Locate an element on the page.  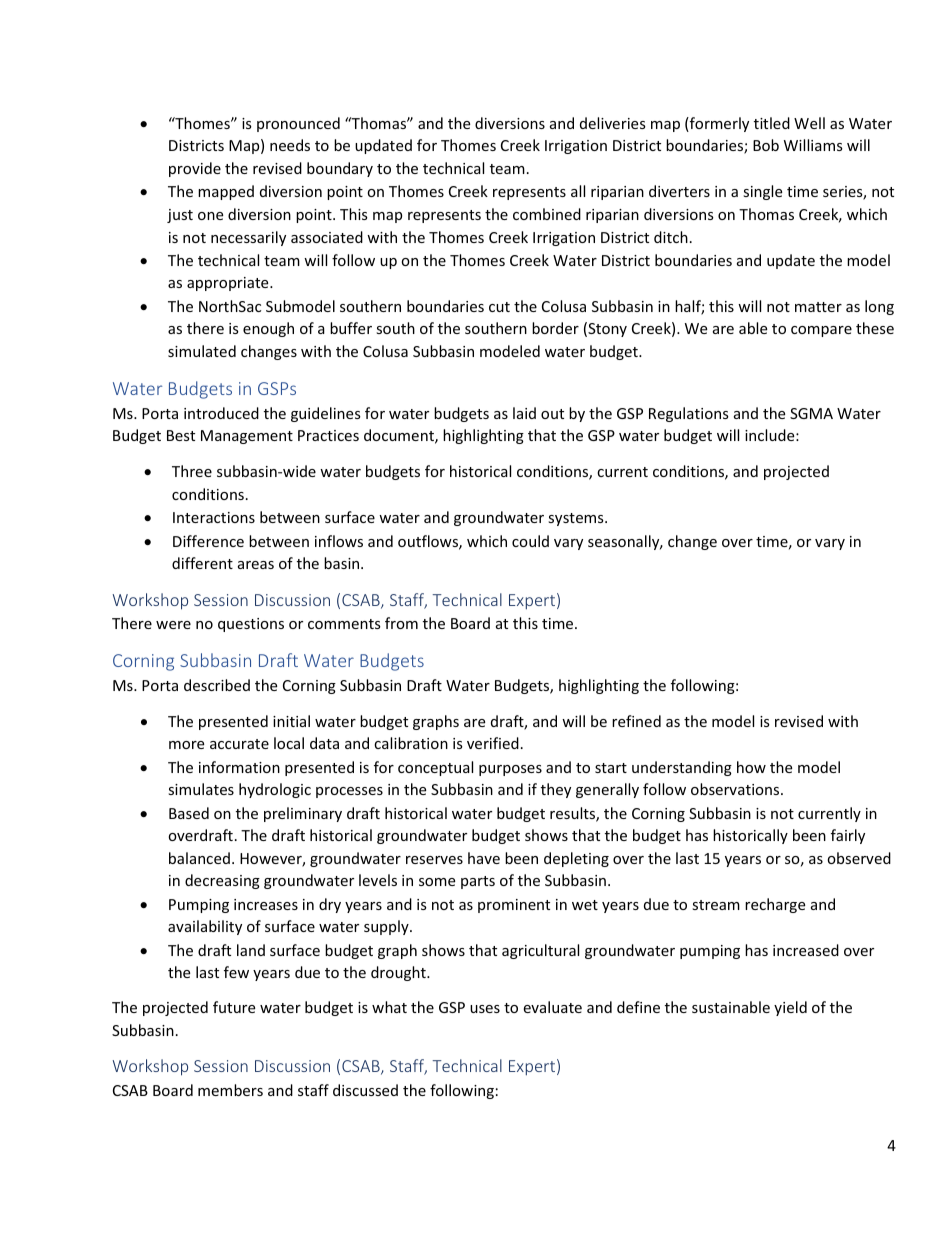
Bob is located at coordinates (766, 145).
